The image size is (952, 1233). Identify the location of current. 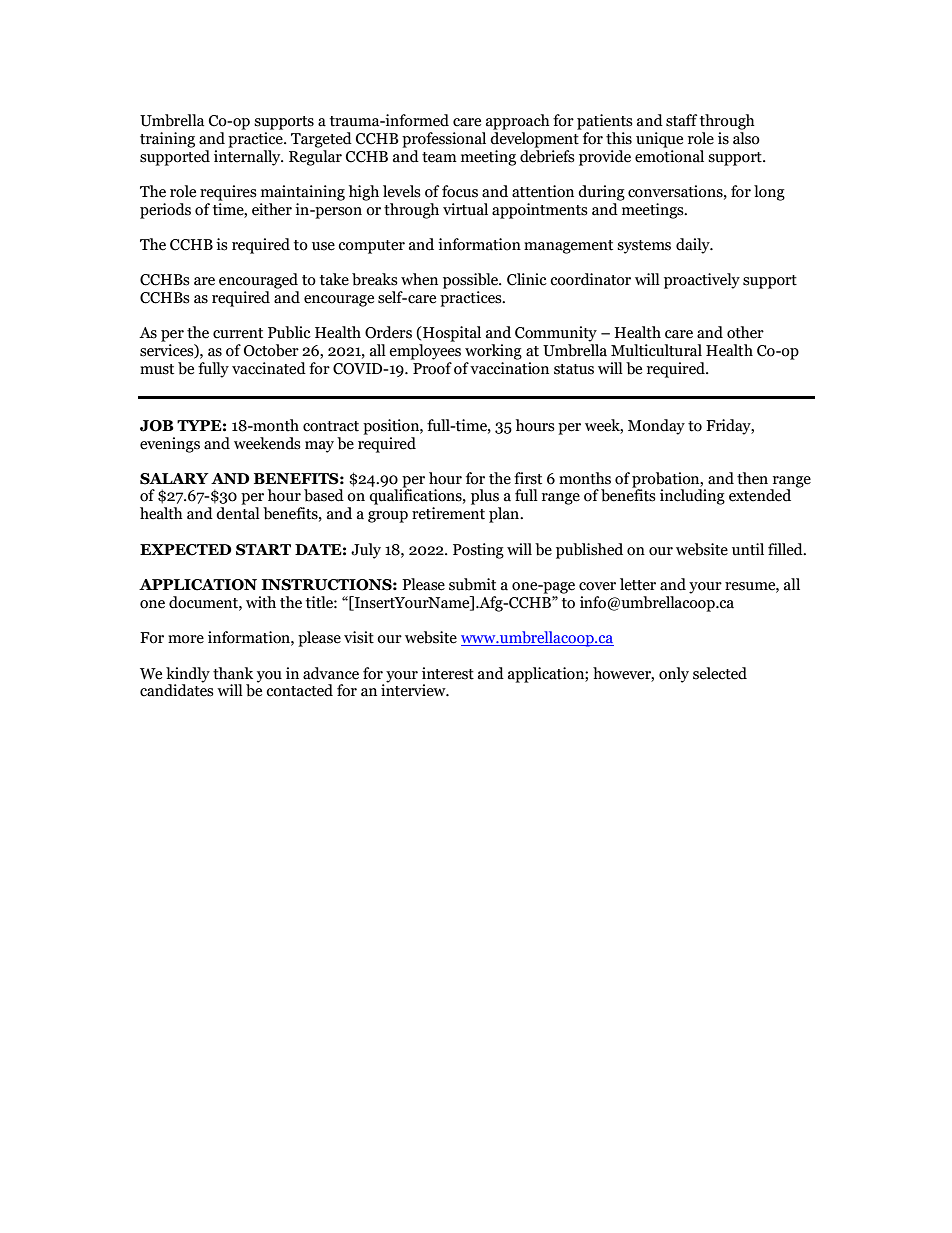
(238, 333).
